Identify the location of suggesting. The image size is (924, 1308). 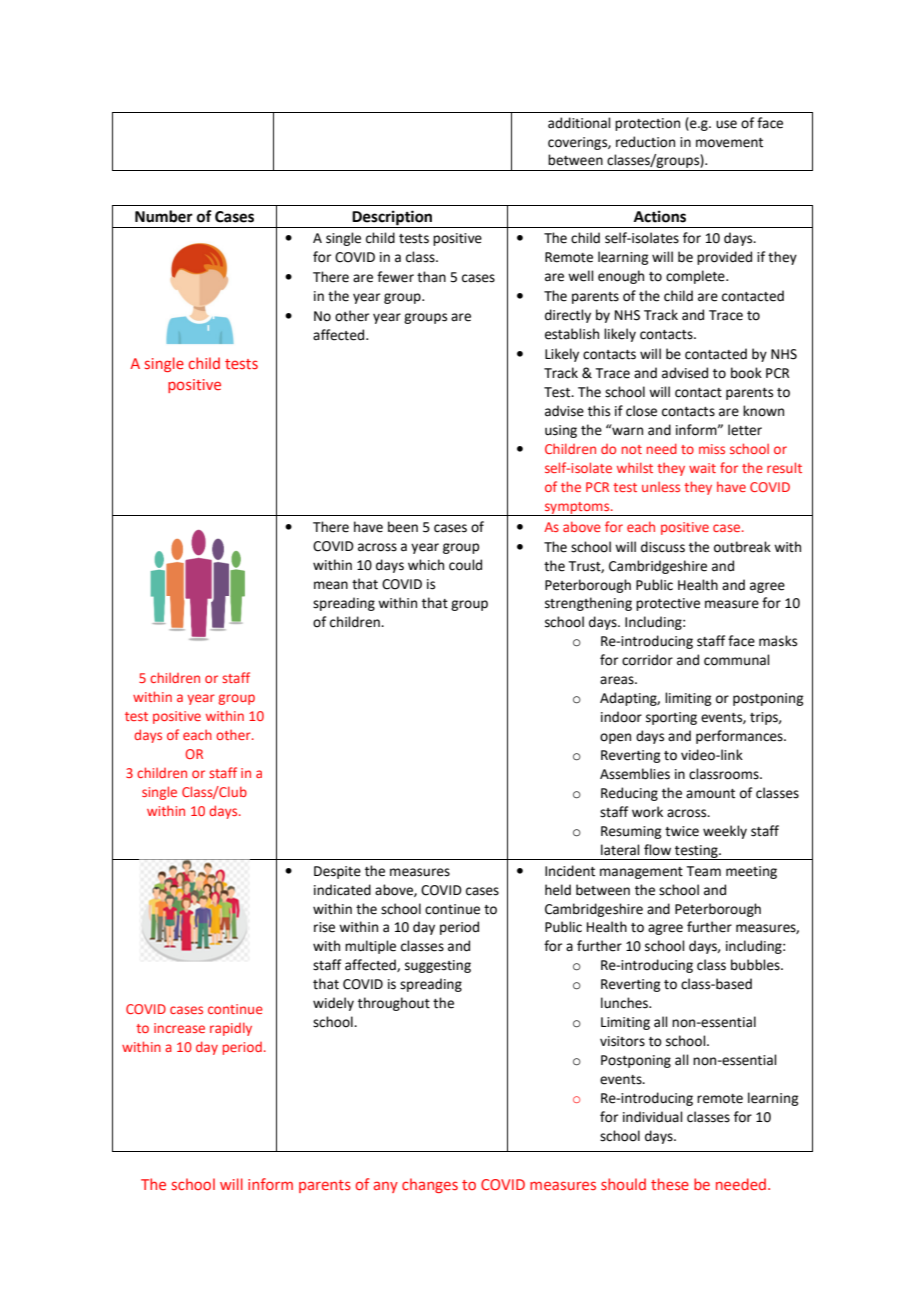
(438, 966).
